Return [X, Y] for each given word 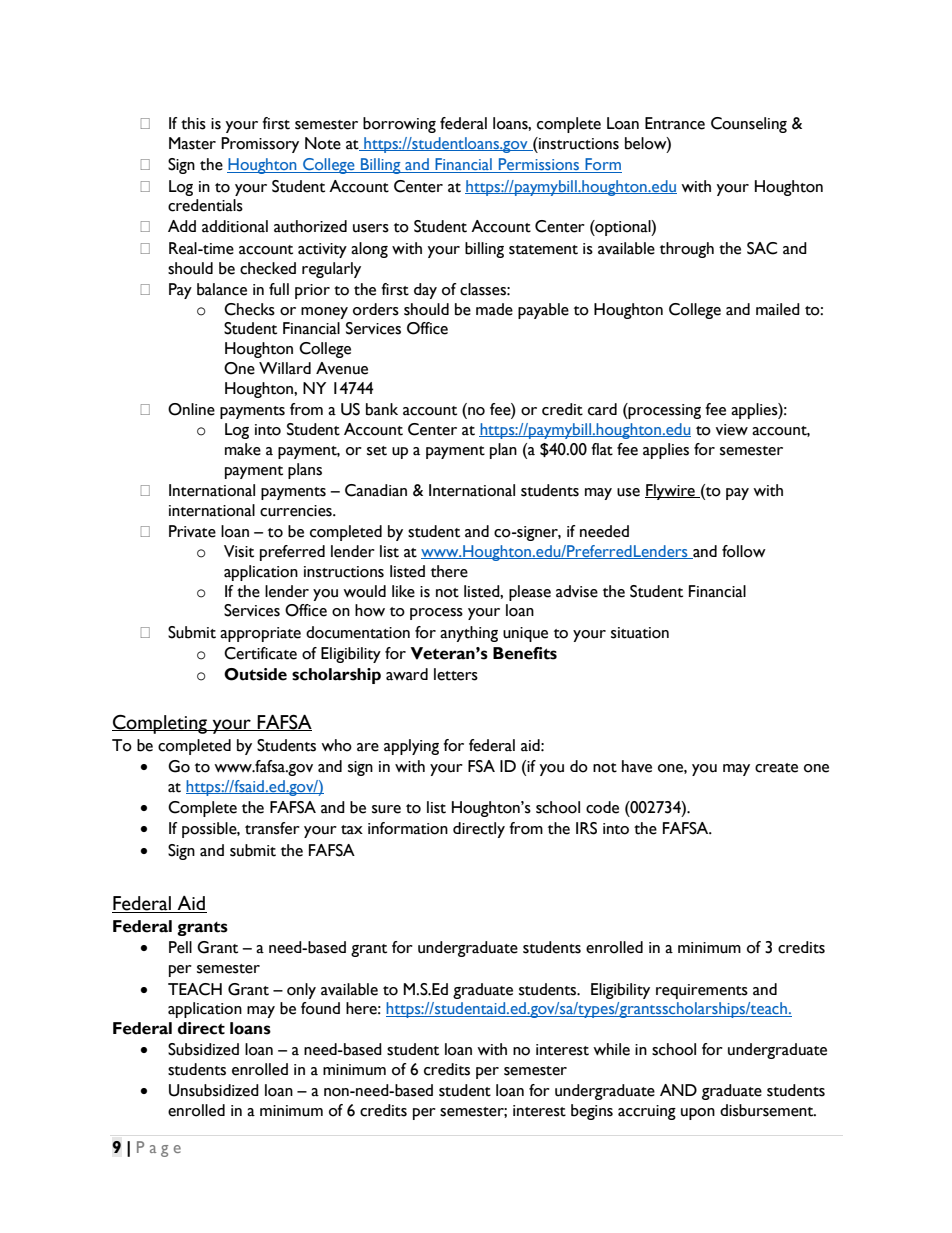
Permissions [539, 165]
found [320, 1008]
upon [698, 1114]
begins [592, 1112]
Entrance [675, 123]
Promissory [260, 145]
